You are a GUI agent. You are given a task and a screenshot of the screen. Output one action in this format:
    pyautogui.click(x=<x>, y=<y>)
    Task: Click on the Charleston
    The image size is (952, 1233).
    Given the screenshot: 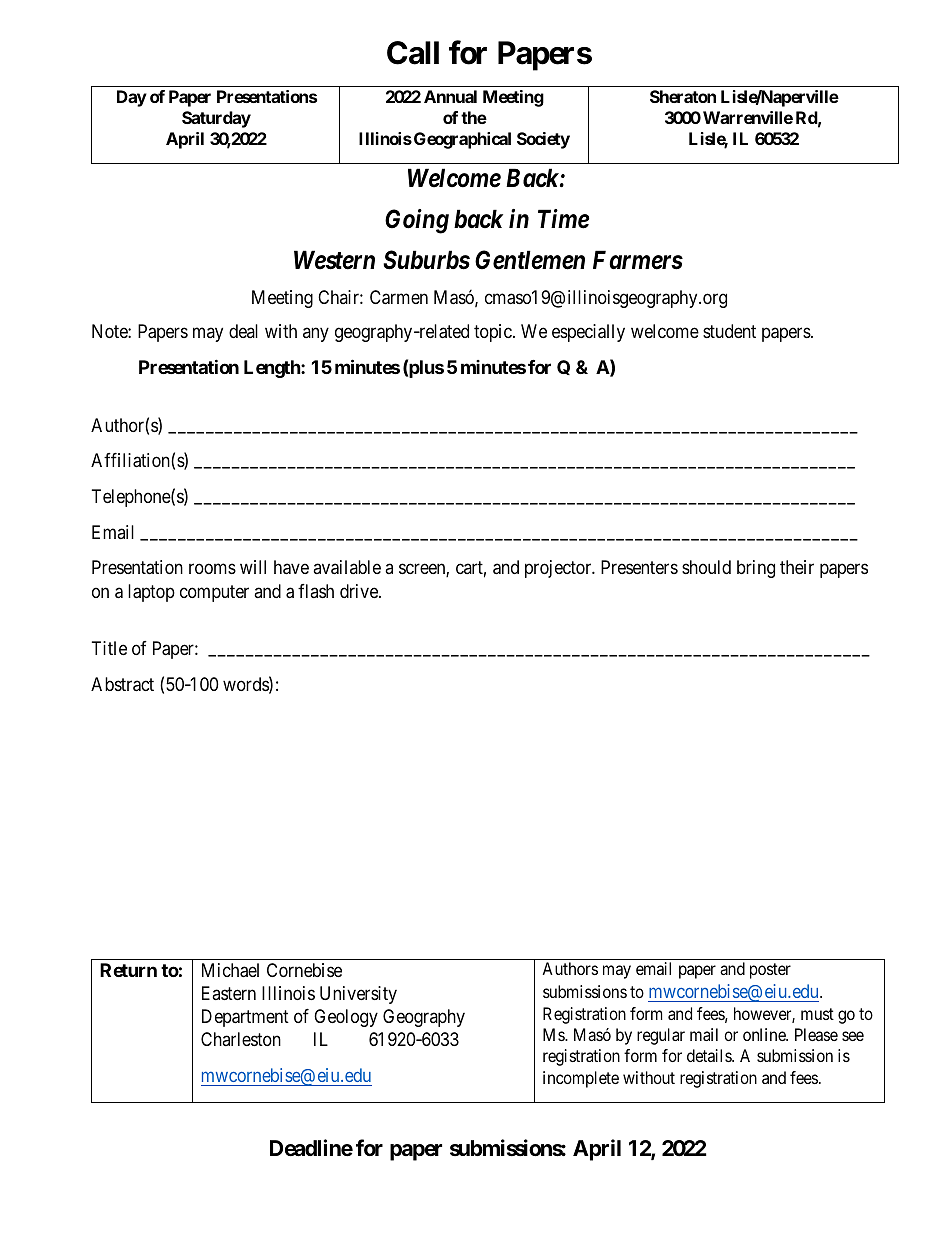 What is the action you would take?
    pyautogui.click(x=241, y=1039)
